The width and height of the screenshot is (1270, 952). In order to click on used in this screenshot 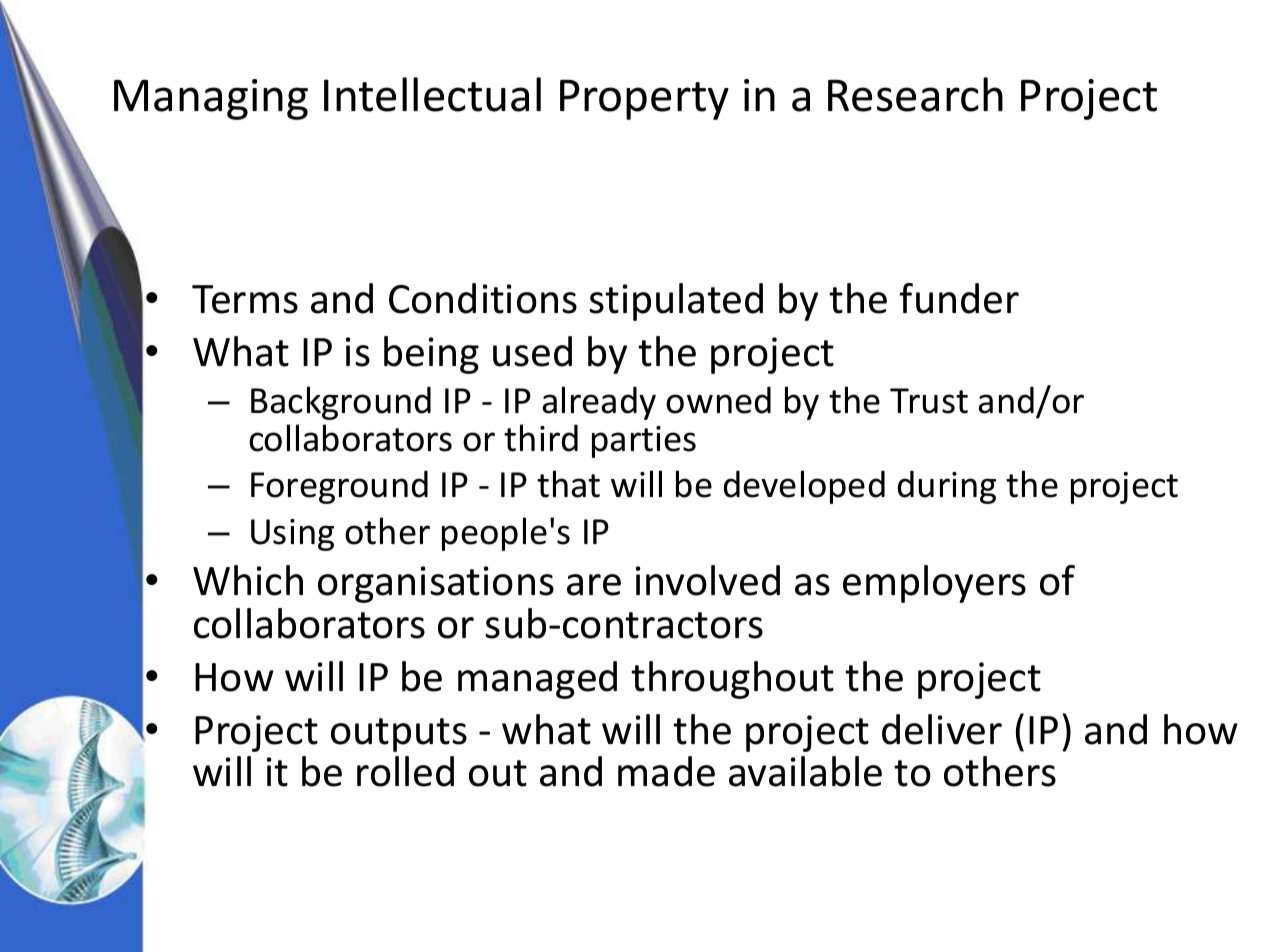, I will do `click(532, 351)`.
